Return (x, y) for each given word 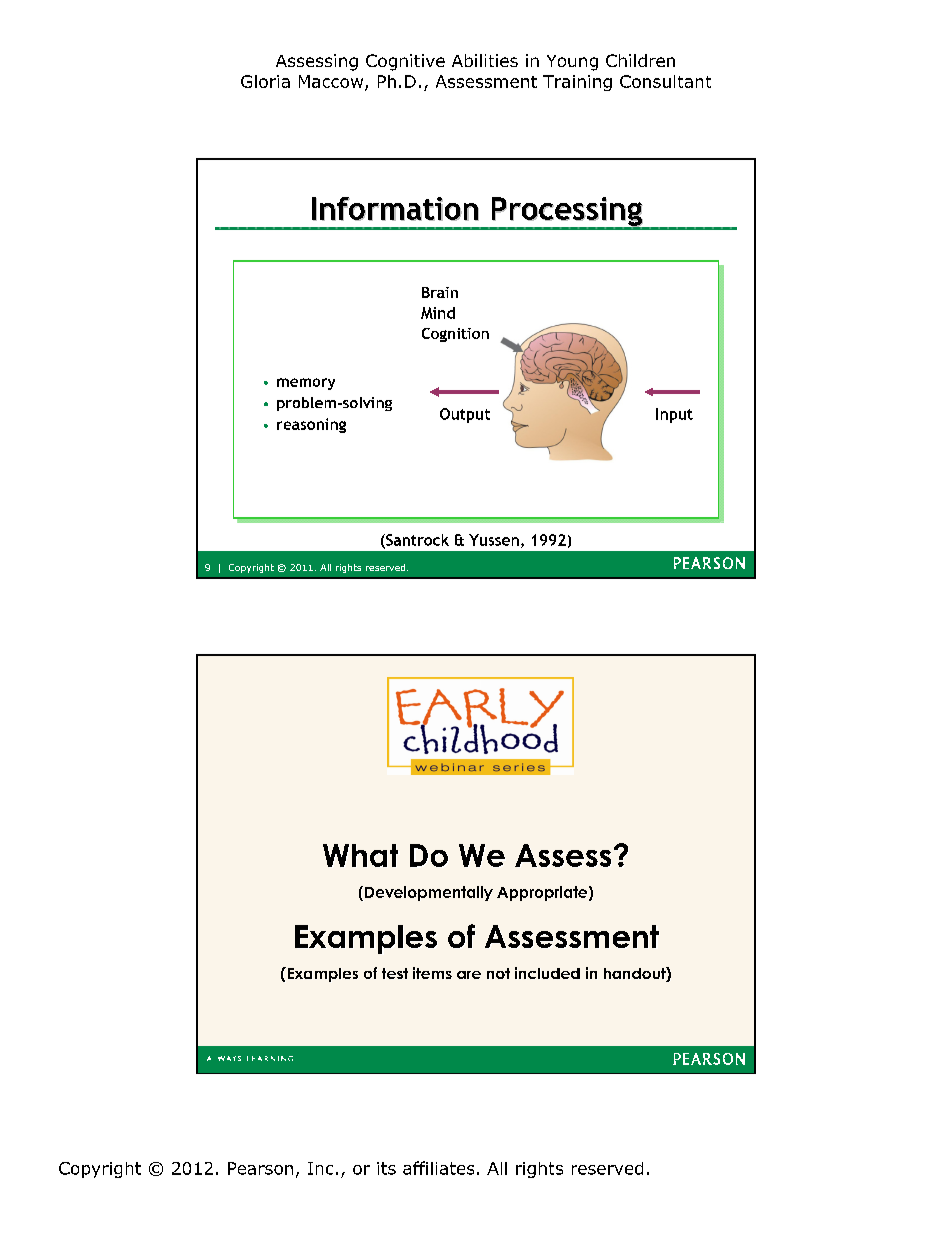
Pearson (260, 1168)
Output (465, 415)
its (386, 1168)
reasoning (311, 425)
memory (306, 384)
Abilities (485, 60)
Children (640, 60)
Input (674, 415)
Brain (440, 292)
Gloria (265, 81)
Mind (438, 313)
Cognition (455, 335)
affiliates (438, 1168)
